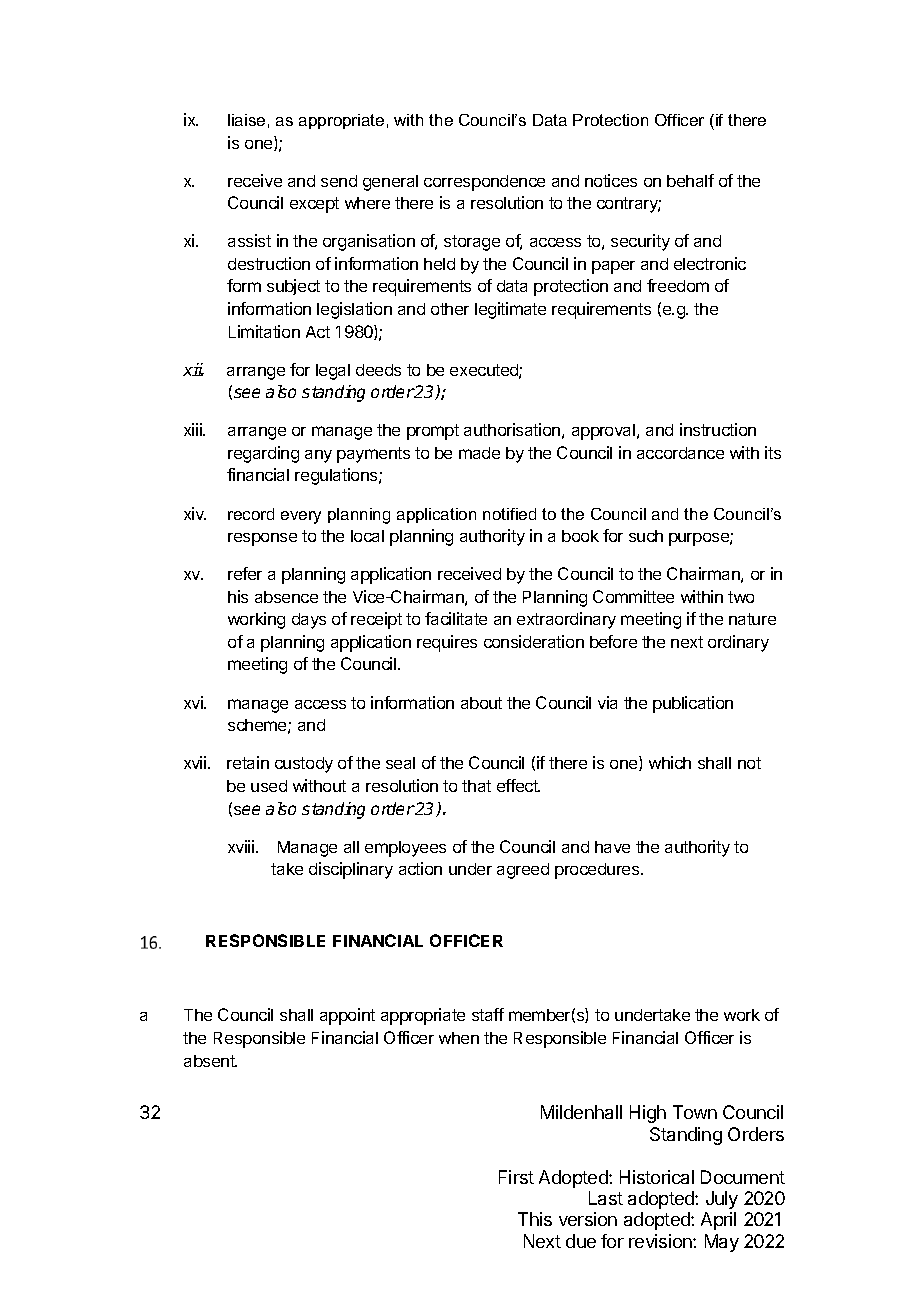 This screenshot has width=924, height=1307. What do you see at coordinates (690, 180) in the screenshot?
I see `behalf` at bounding box center [690, 180].
